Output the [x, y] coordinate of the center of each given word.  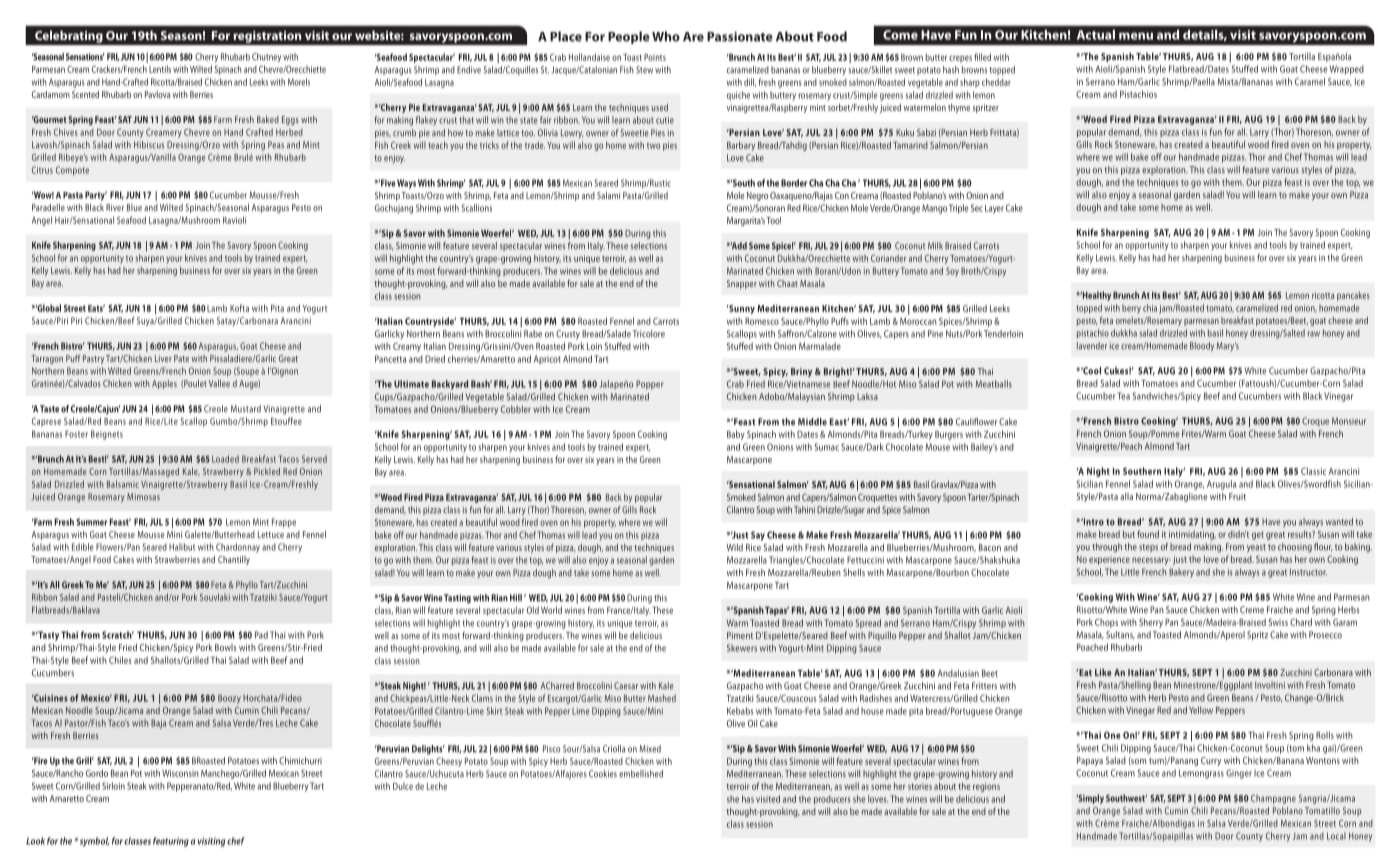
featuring [171, 842]
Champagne [1273, 799]
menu [1136, 36]
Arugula [1221, 485]
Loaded [225, 459]
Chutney [266, 58]
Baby [736, 435]
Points [655, 57]
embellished [641, 774]
